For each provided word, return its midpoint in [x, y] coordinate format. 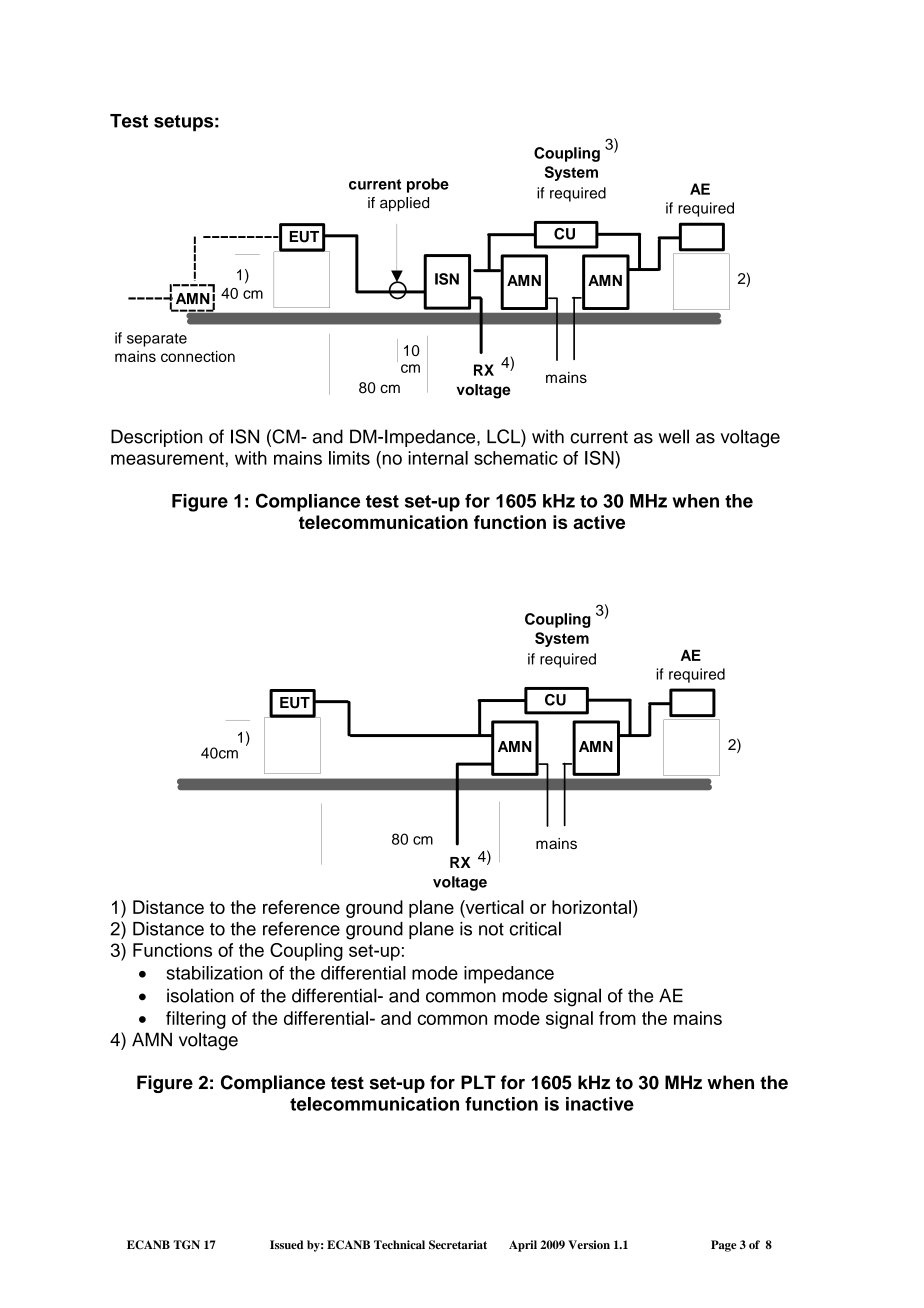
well [674, 436]
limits [349, 458]
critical [535, 928]
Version [589, 1244]
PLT [478, 1082]
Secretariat [458, 1245]
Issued [287, 1244]
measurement [168, 458]
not [491, 929]
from [617, 1018]
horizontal [591, 907]
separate [157, 340]
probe [428, 185]
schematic [516, 458]
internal [438, 458]
